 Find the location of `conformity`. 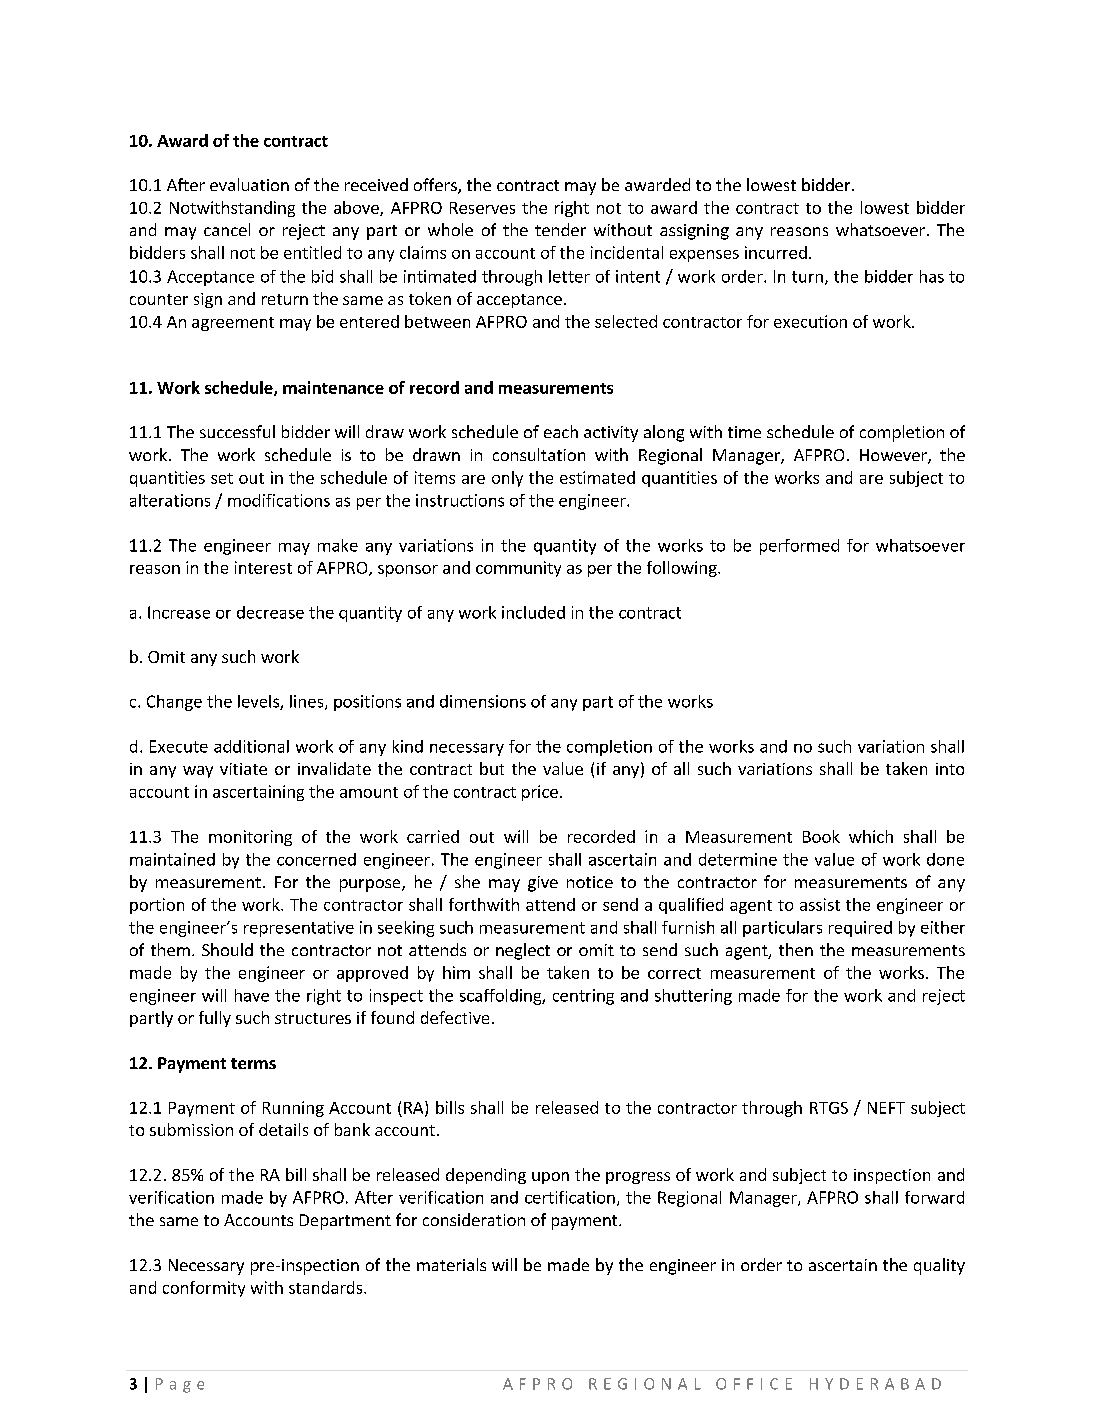

conformity is located at coordinates (204, 1289).
